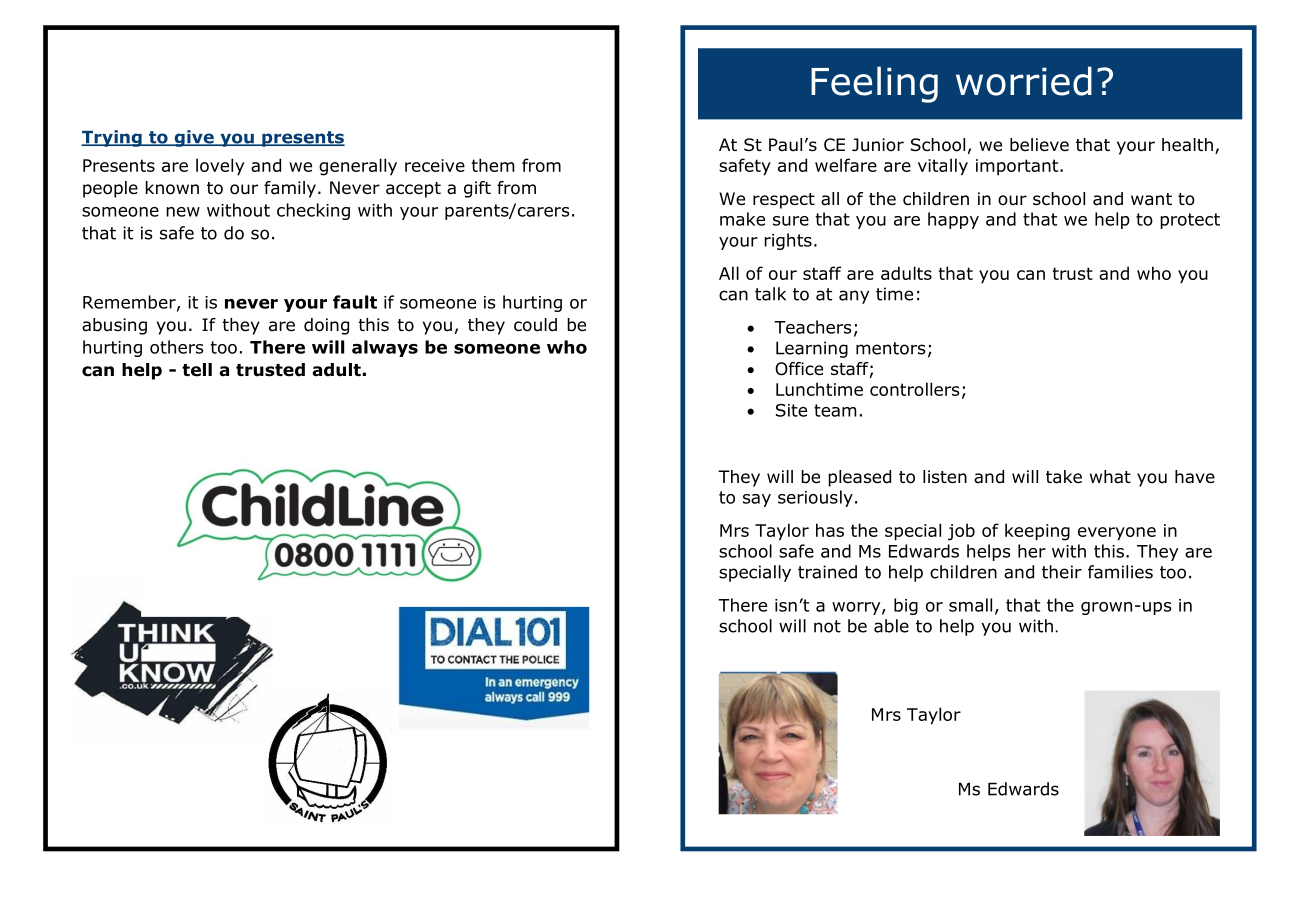  What do you see at coordinates (1151, 199) in the screenshot?
I see `want` at bounding box center [1151, 199].
